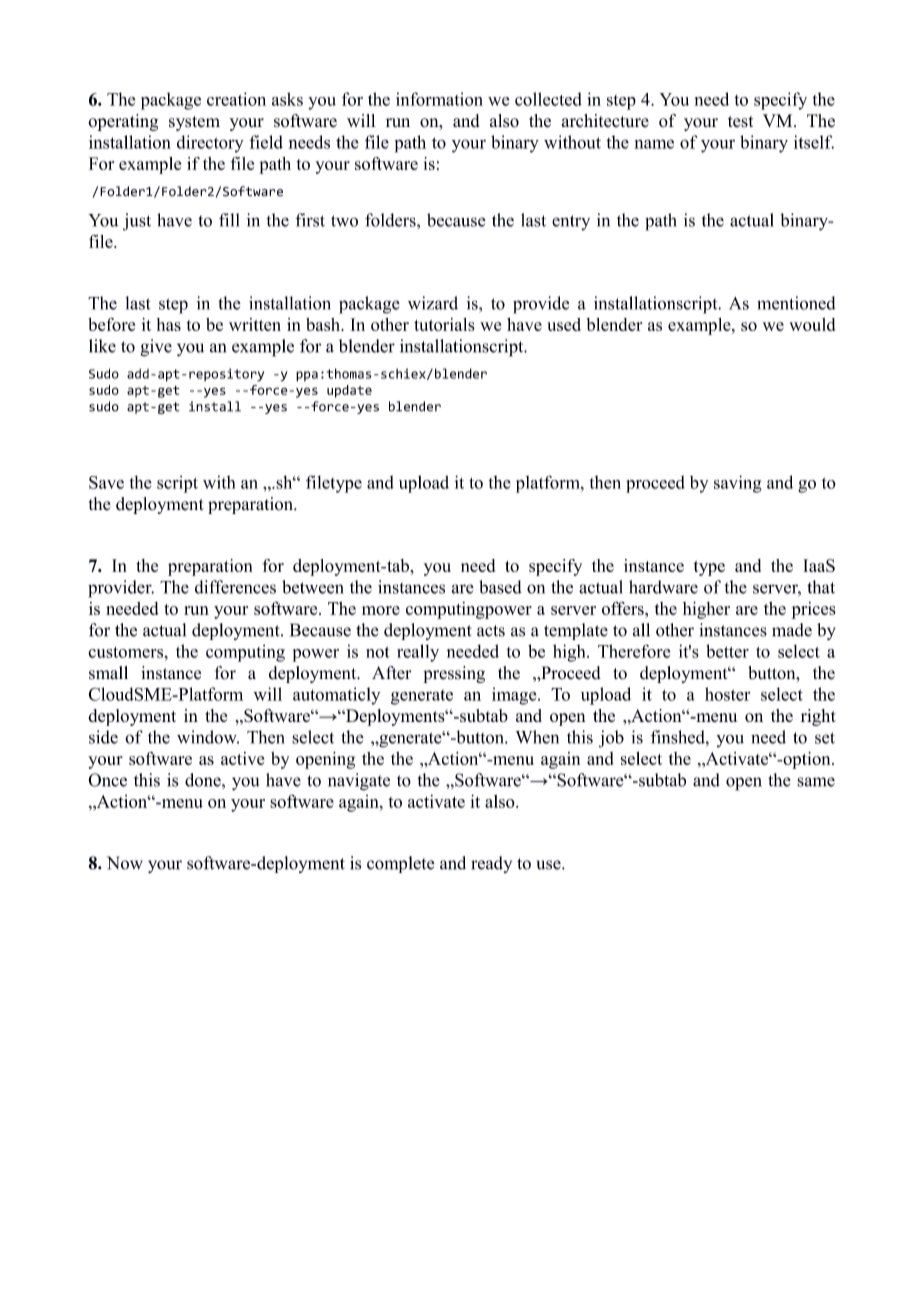 This image has height=1308, width=924. What do you see at coordinates (500, 587) in the image?
I see `based` at bounding box center [500, 587].
